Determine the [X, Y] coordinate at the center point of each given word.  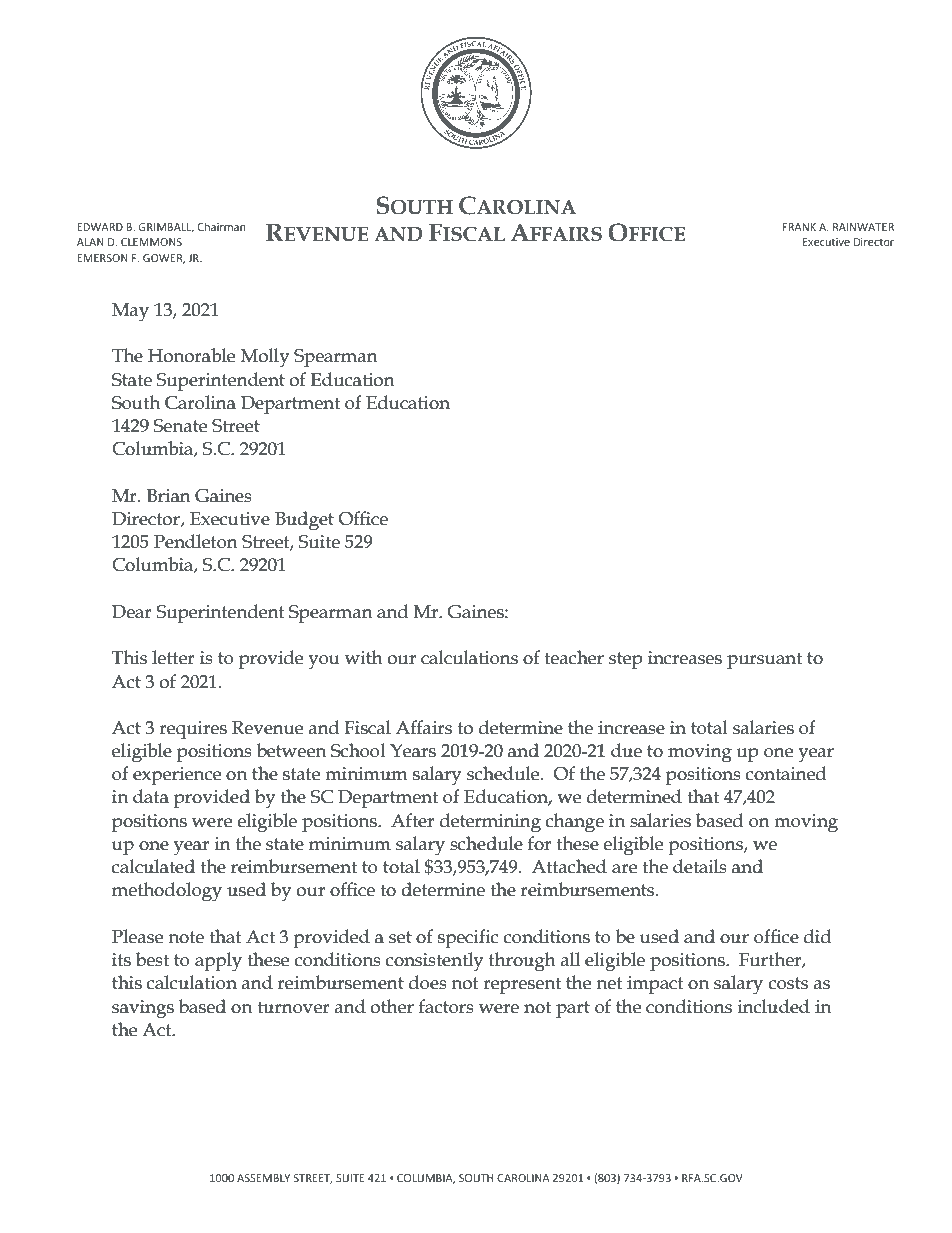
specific [468, 938]
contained [786, 773]
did [817, 936]
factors [446, 1006]
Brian [169, 496]
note [186, 937]
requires [193, 730]
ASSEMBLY [263, 1178]
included [774, 1006]
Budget [304, 521]
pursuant [764, 660]
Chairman [222, 226]
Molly [265, 357]
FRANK [799, 227]
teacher [574, 657]
